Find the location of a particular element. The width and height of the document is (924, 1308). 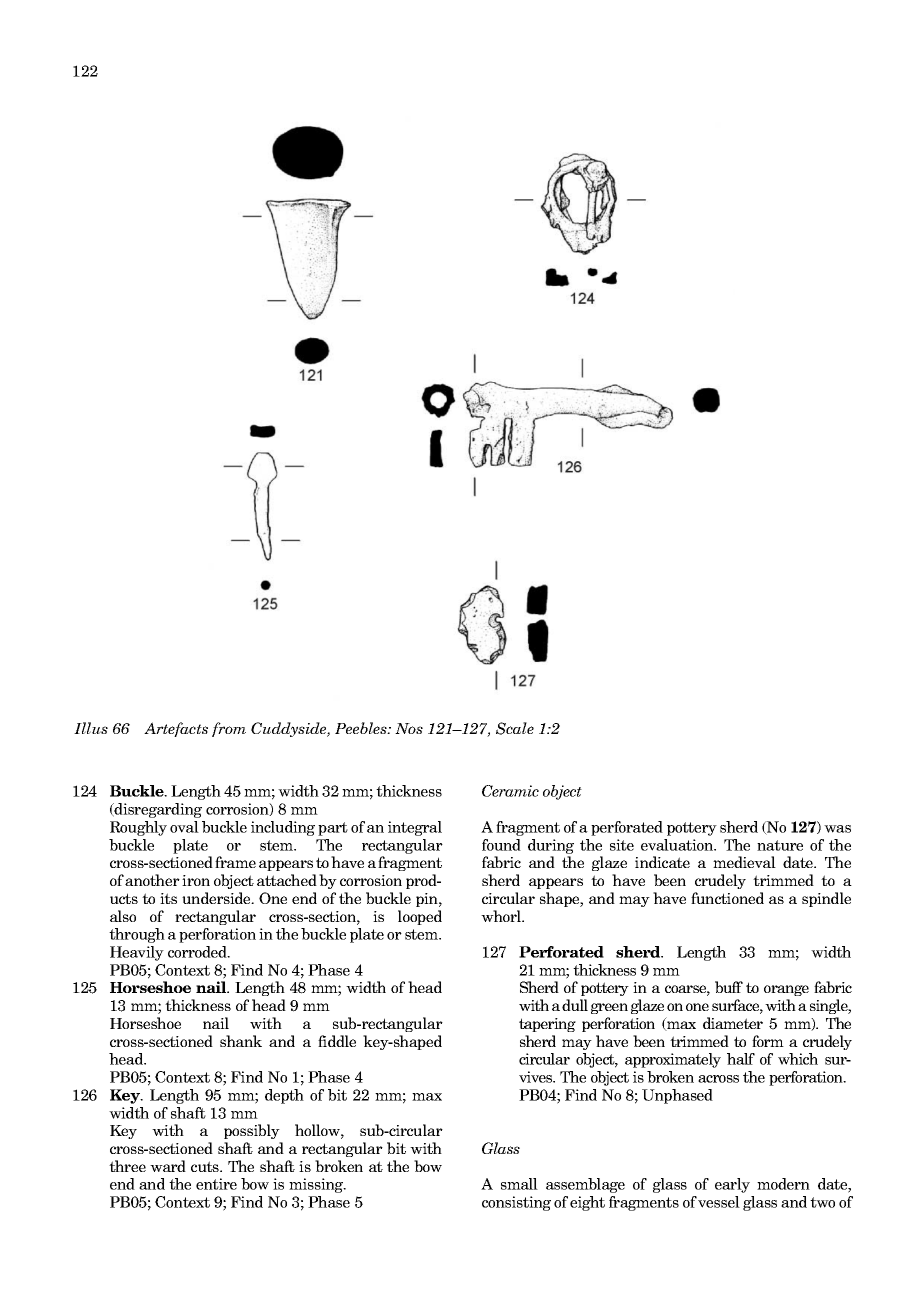

buff is located at coordinates (729, 987).
